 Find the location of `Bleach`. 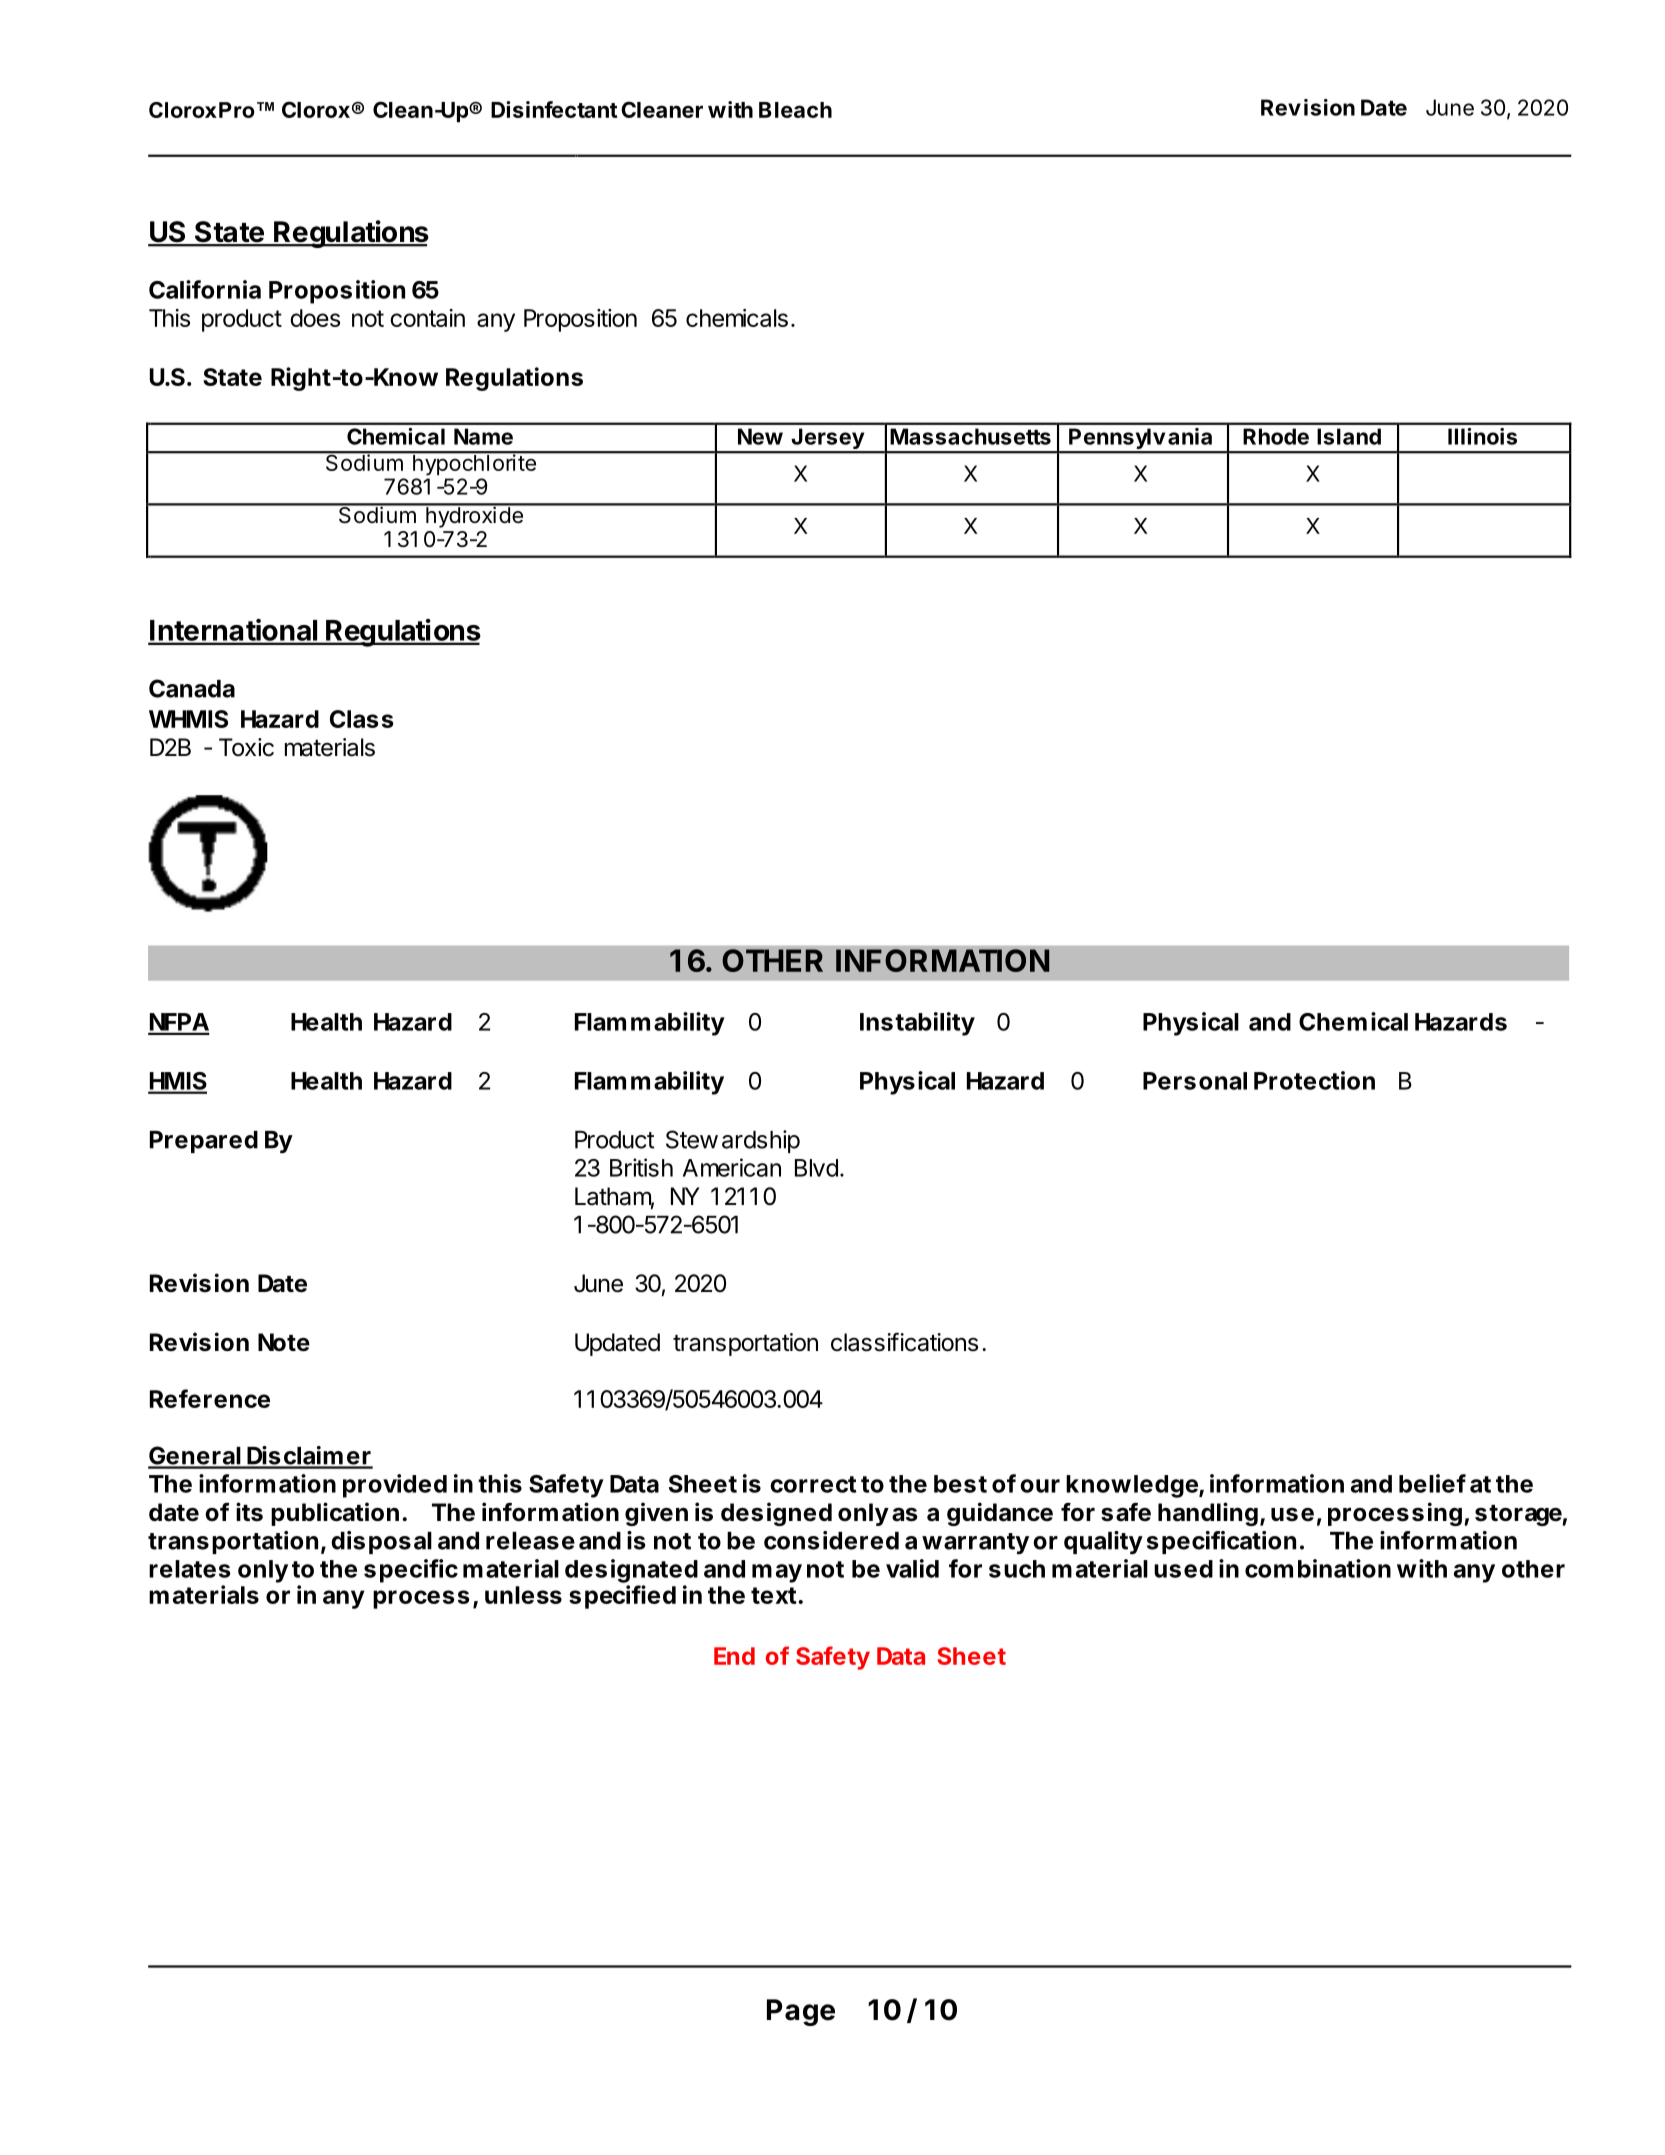

Bleach is located at coordinates (795, 110).
